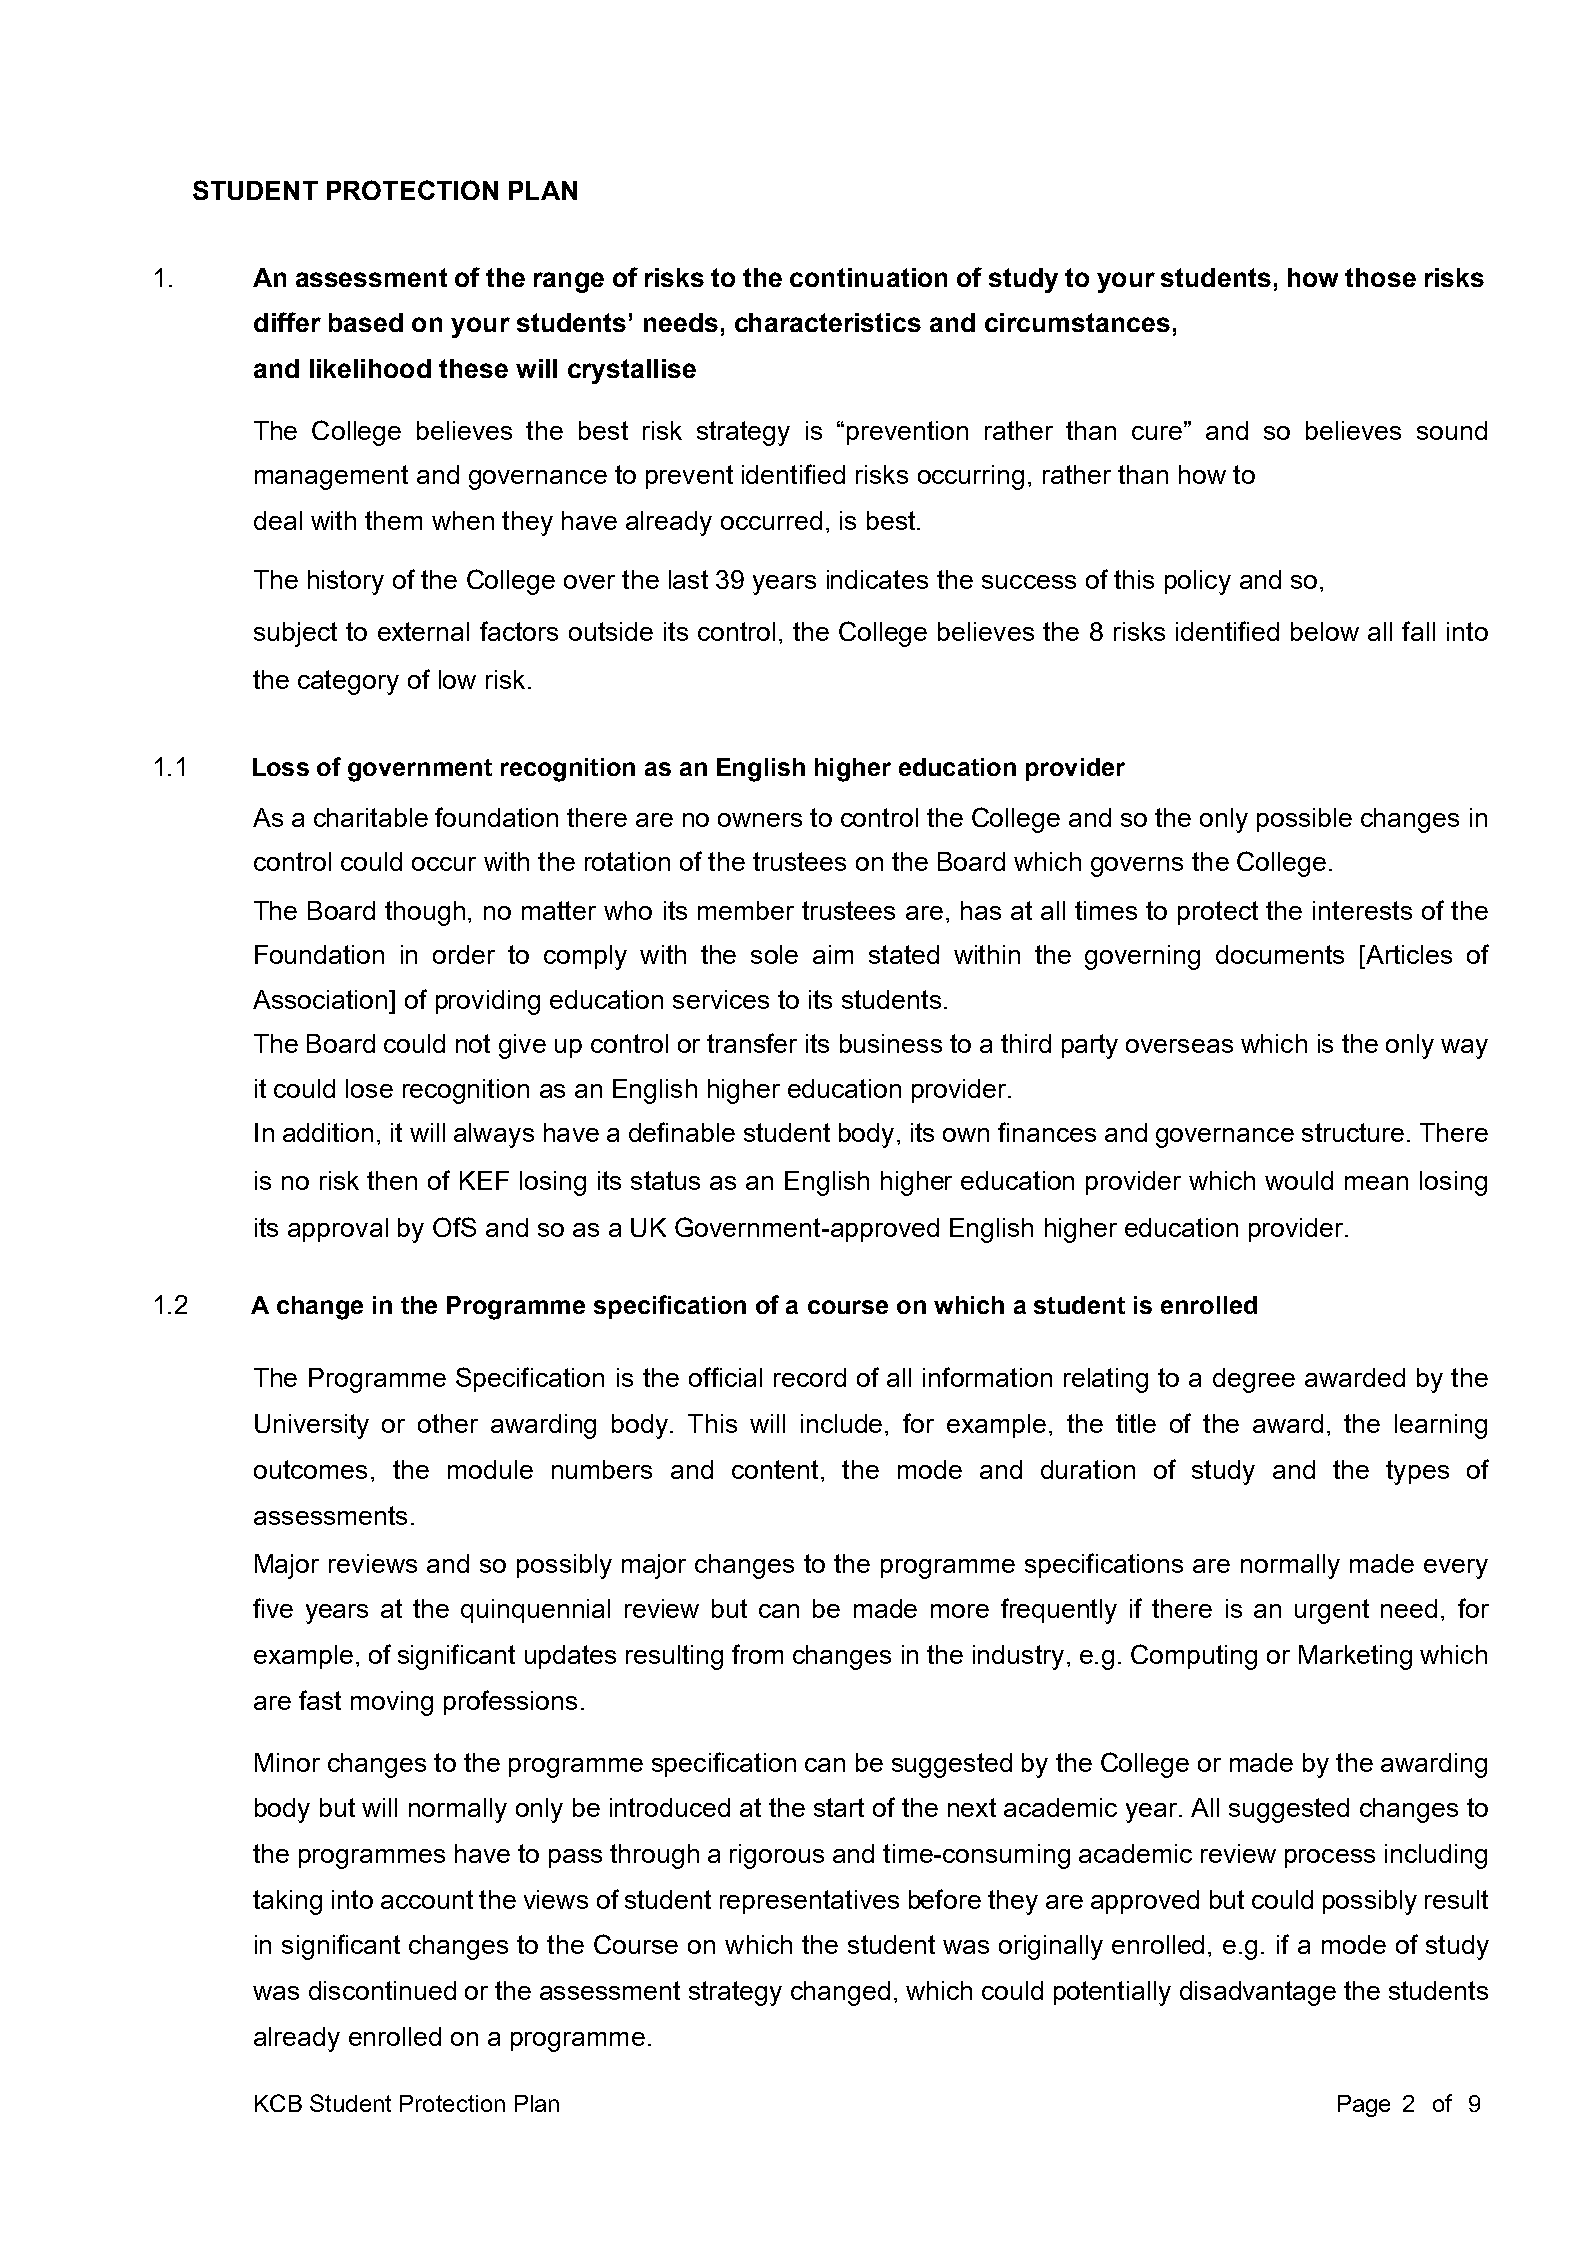 Image resolution: width=1593 pixels, height=2249 pixels. Describe the element at coordinates (366, 322) in the document. I see `based` at that location.
